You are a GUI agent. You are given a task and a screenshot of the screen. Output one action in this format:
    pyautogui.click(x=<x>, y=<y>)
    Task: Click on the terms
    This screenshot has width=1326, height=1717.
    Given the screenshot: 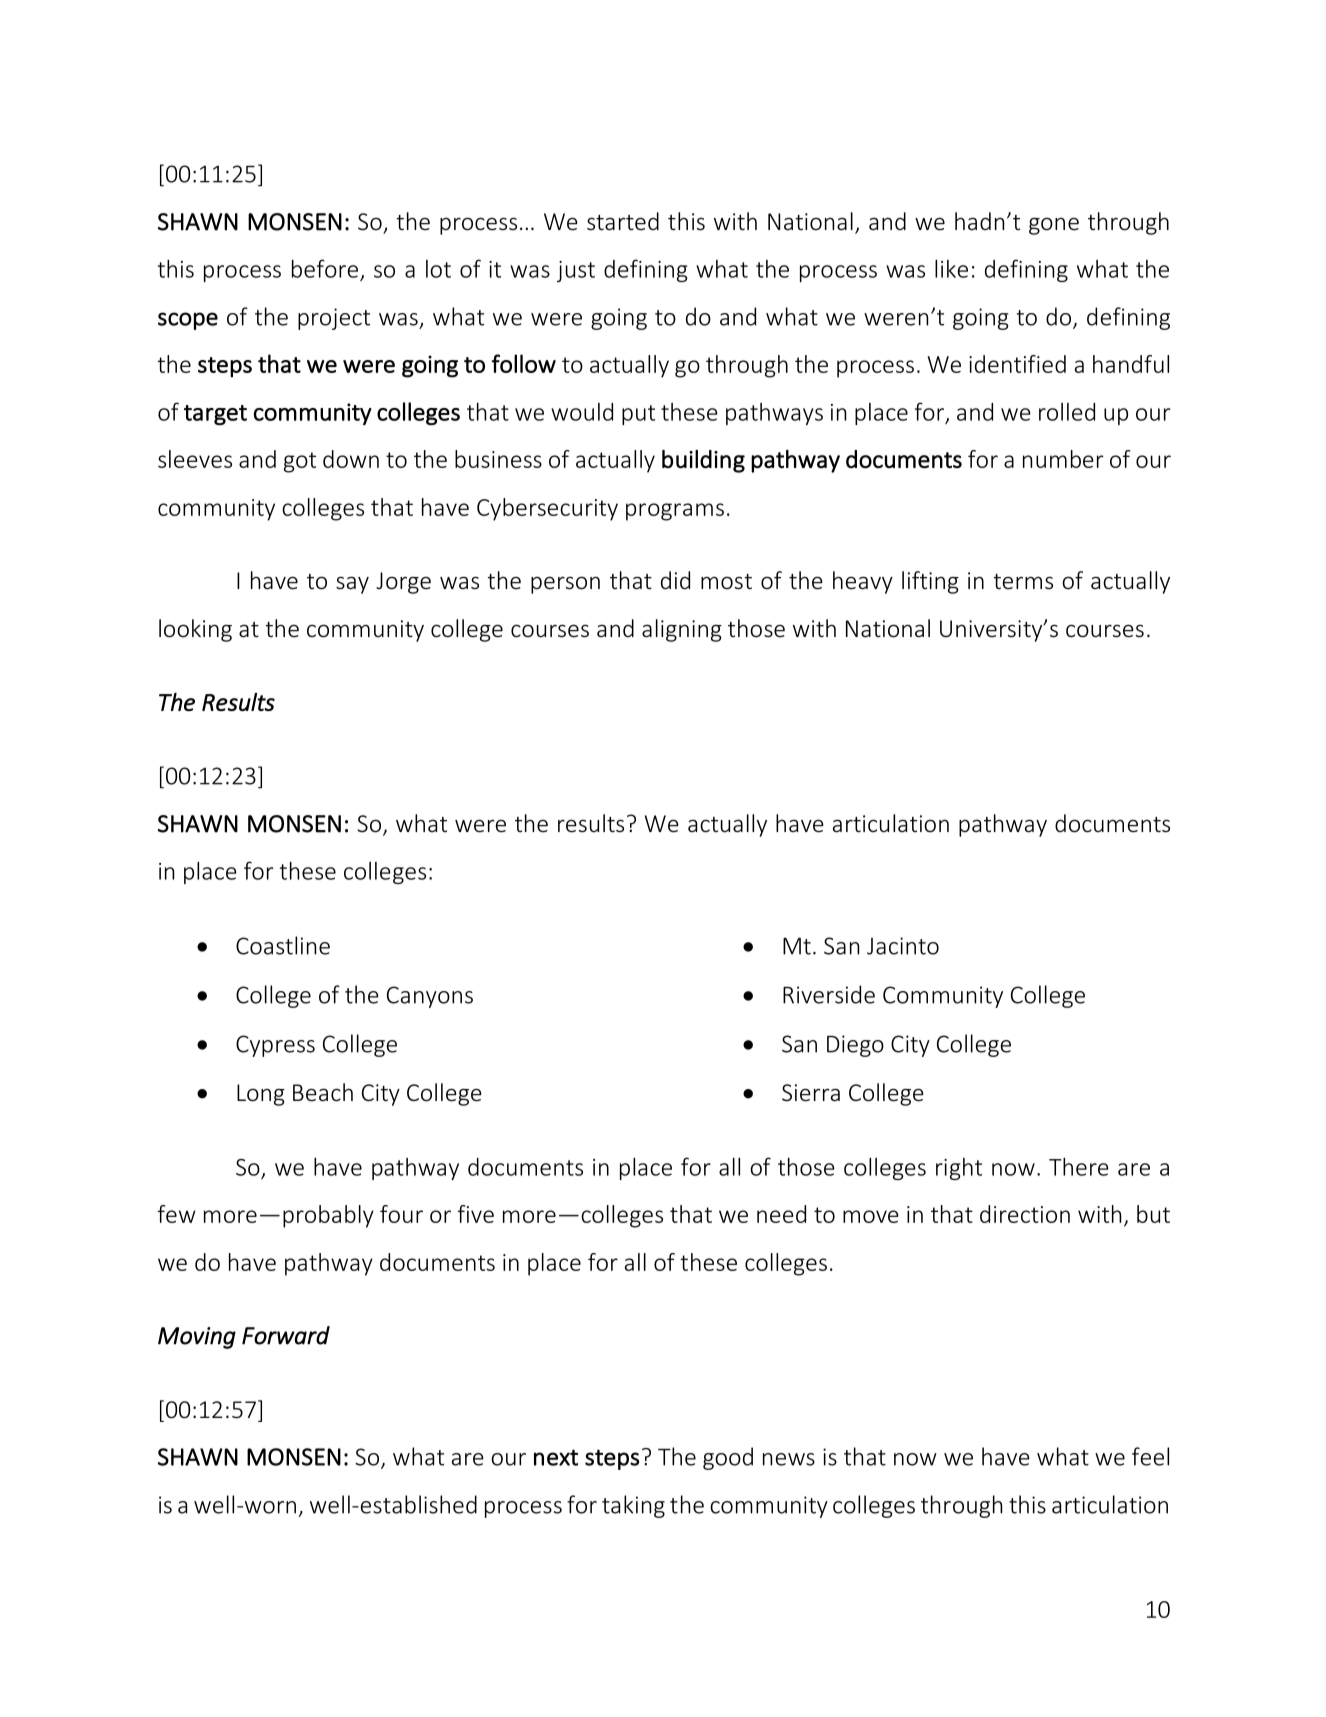 What is the action you would take?
    pyautogui.click(x=1023, y=582)
